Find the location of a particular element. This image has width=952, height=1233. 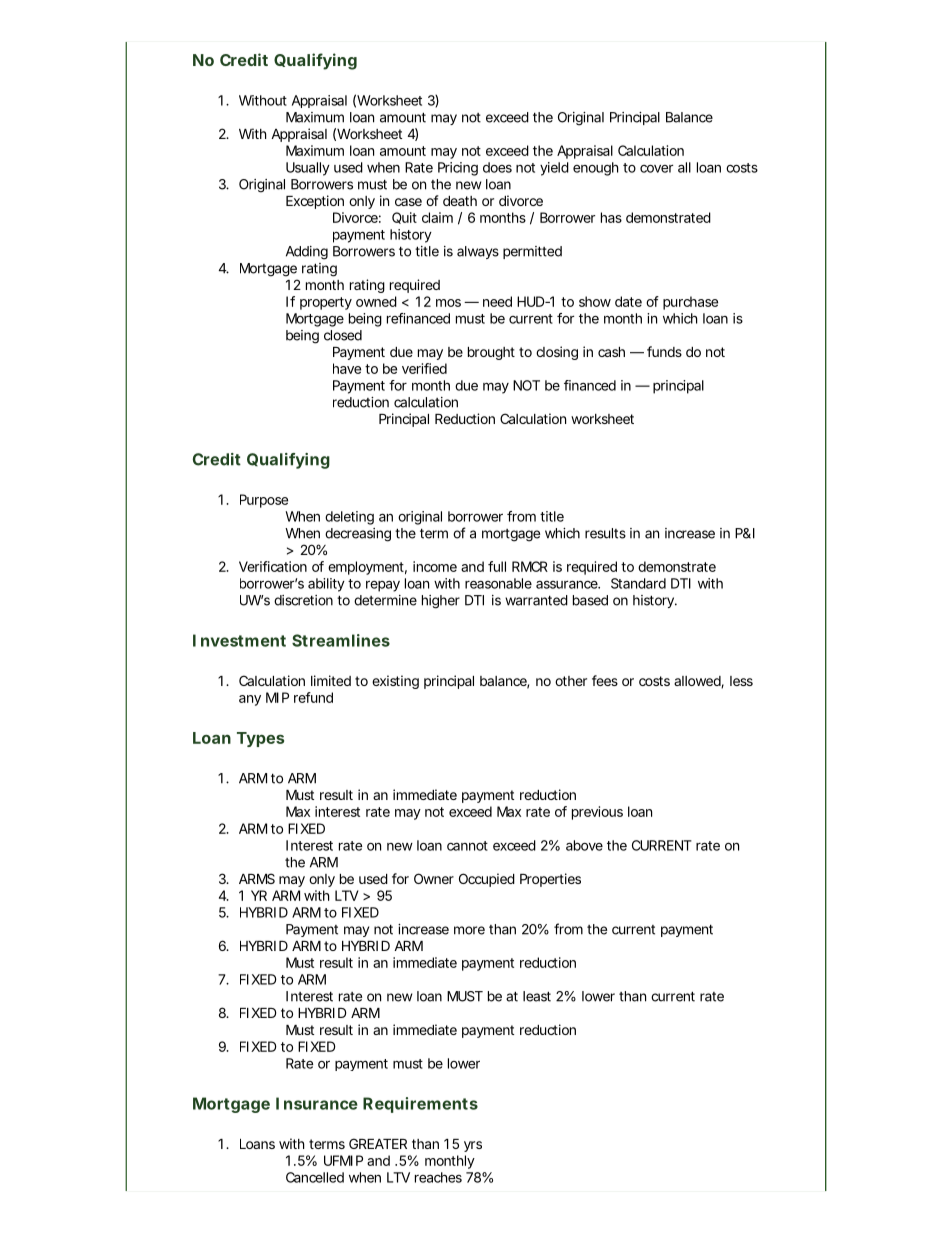

cover is located at coordinates (656, 168).
